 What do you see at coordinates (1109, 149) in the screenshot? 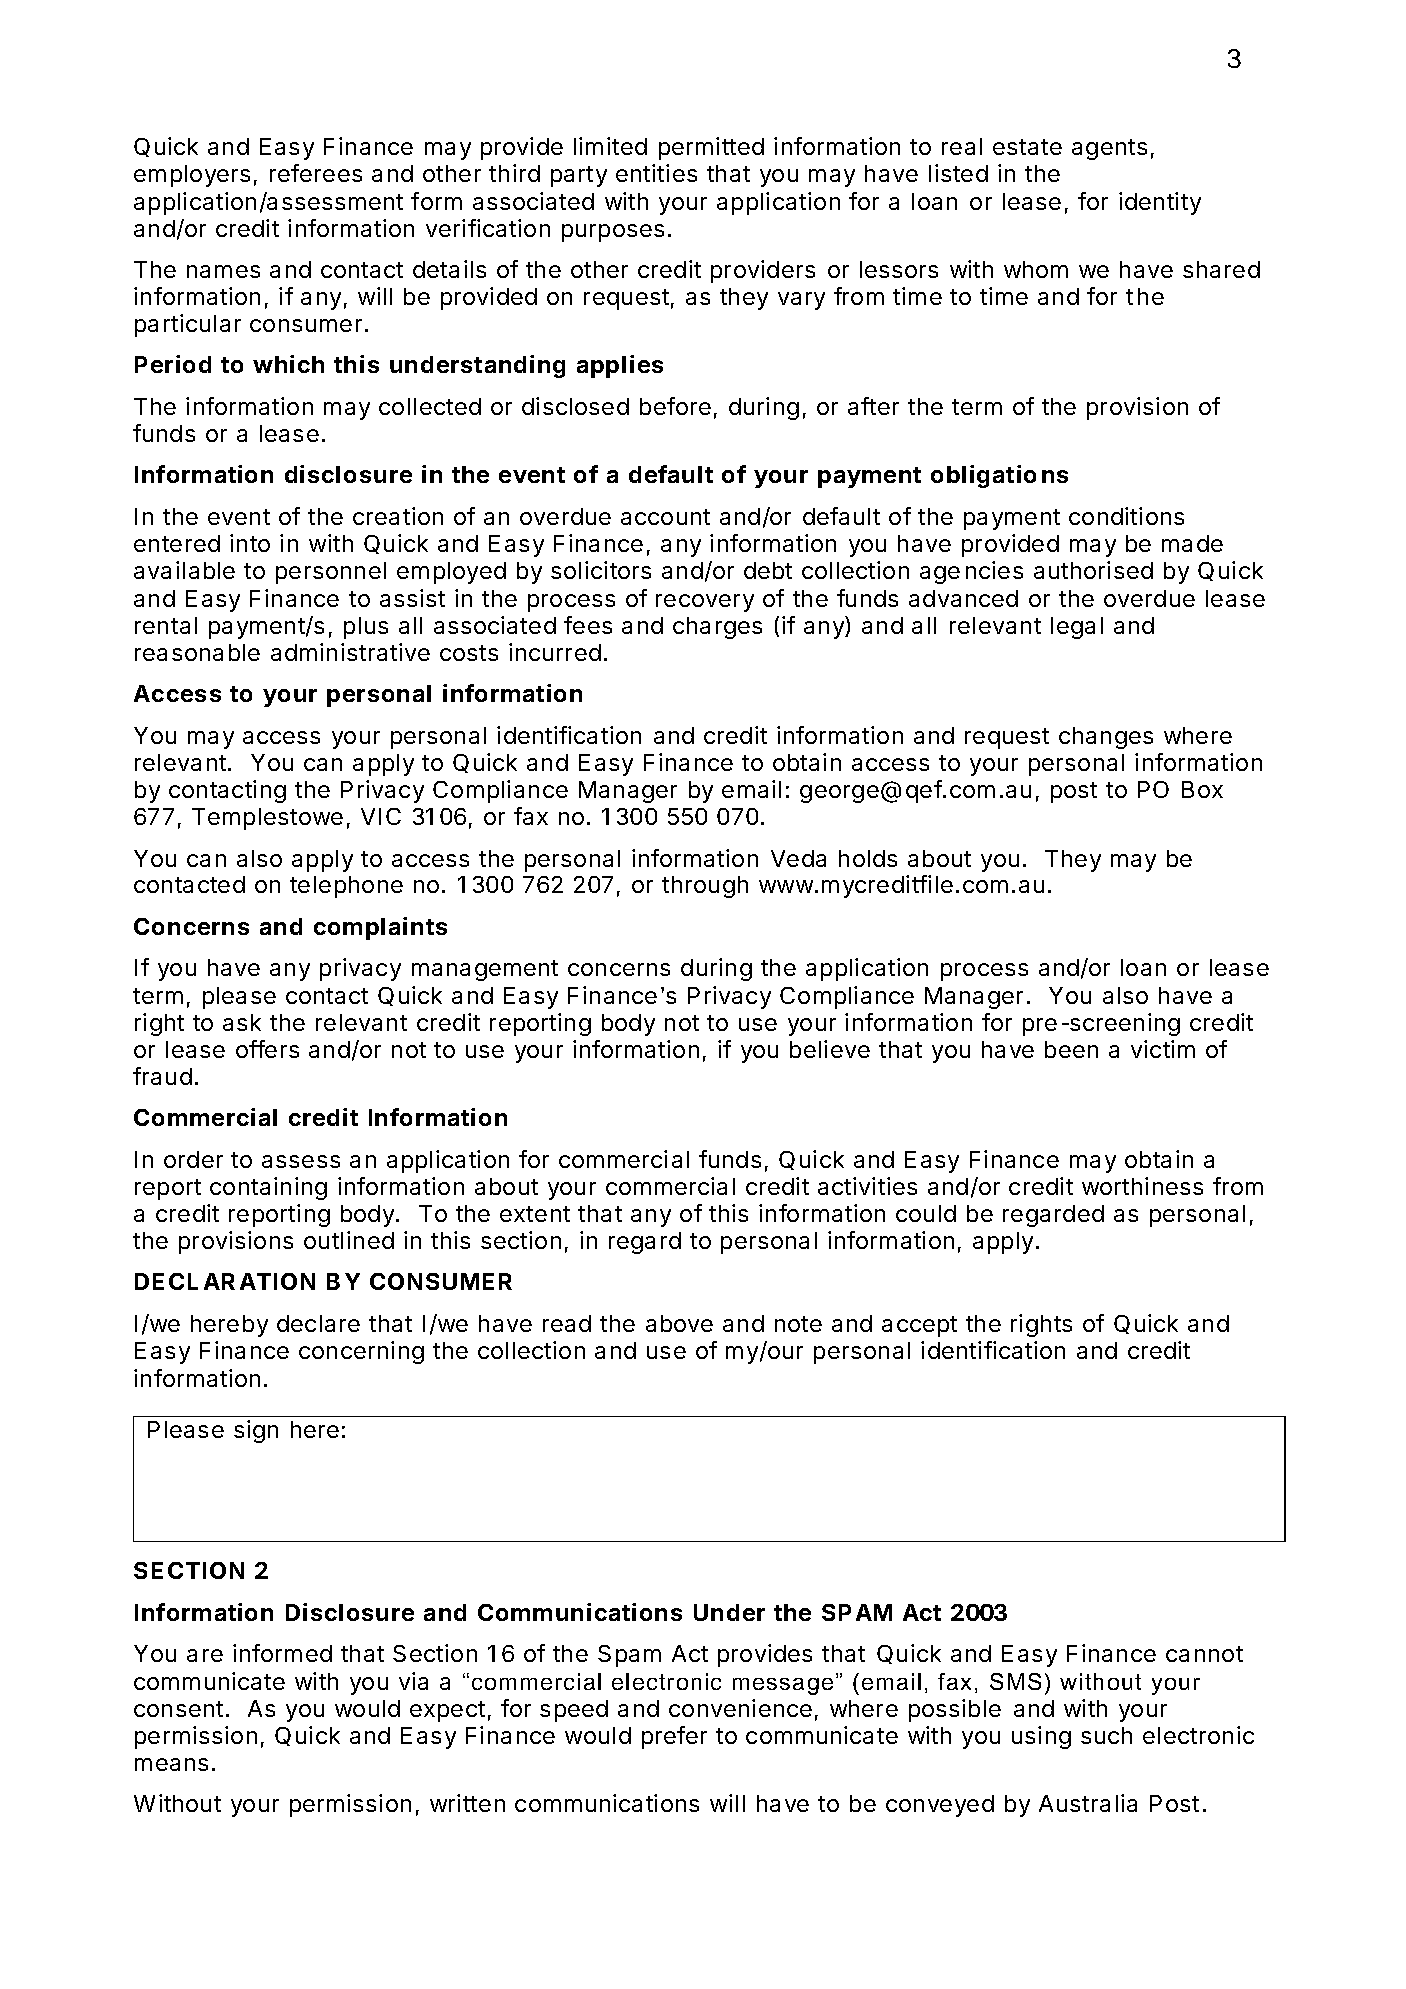
I see `agents` at bounding box center [1109, 149].
